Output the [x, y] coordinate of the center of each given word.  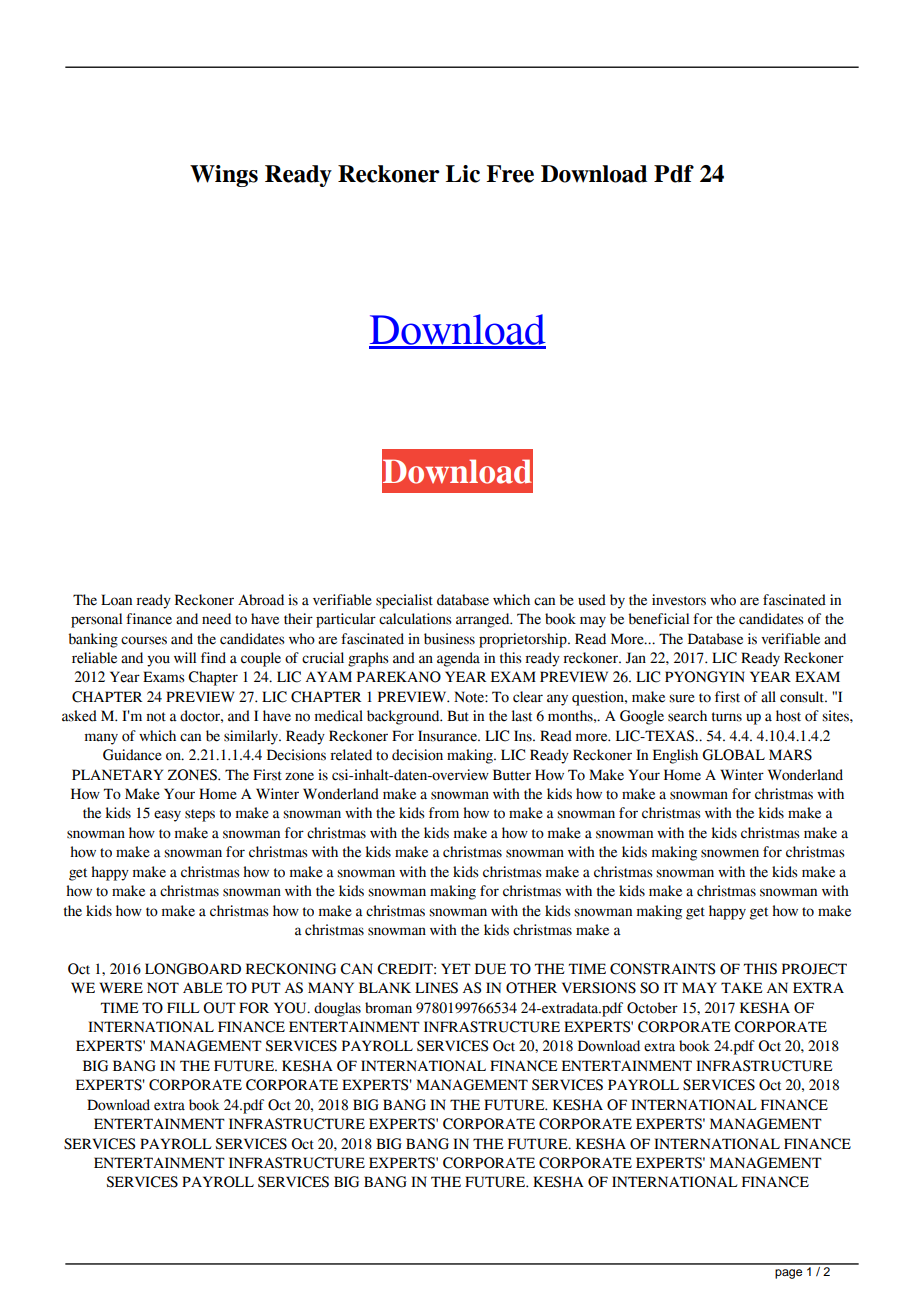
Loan [116, 600]
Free [510, 174]
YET [456, 968]
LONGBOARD [193, 969]
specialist [404, 601]
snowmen [730, 853]
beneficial [659, 619]
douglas [337, 1009]
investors [679, 600]
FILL [183, 1007]
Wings [224, 176]
